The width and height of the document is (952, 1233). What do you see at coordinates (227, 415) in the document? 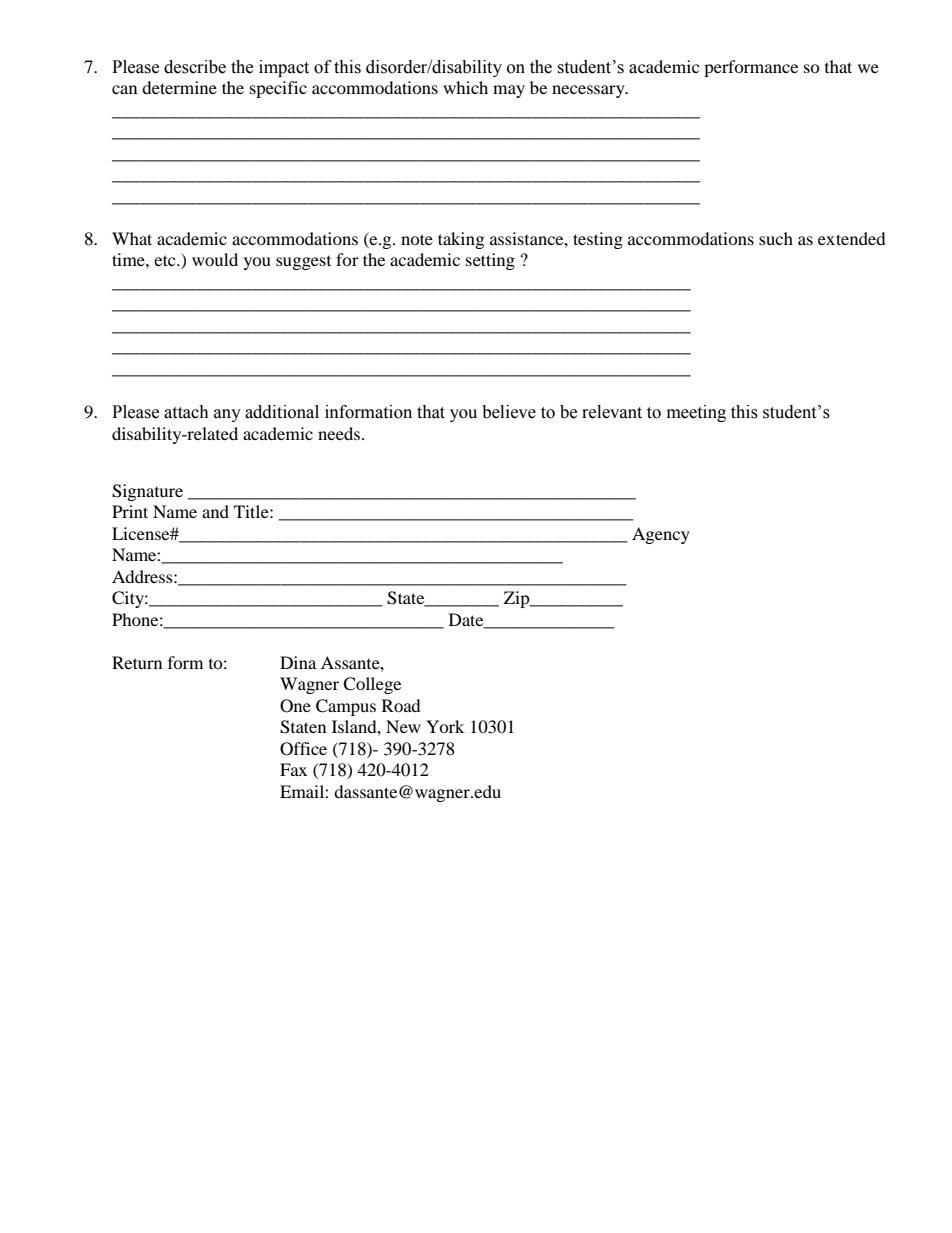
I see `any` at bounding box center [227, 415].
